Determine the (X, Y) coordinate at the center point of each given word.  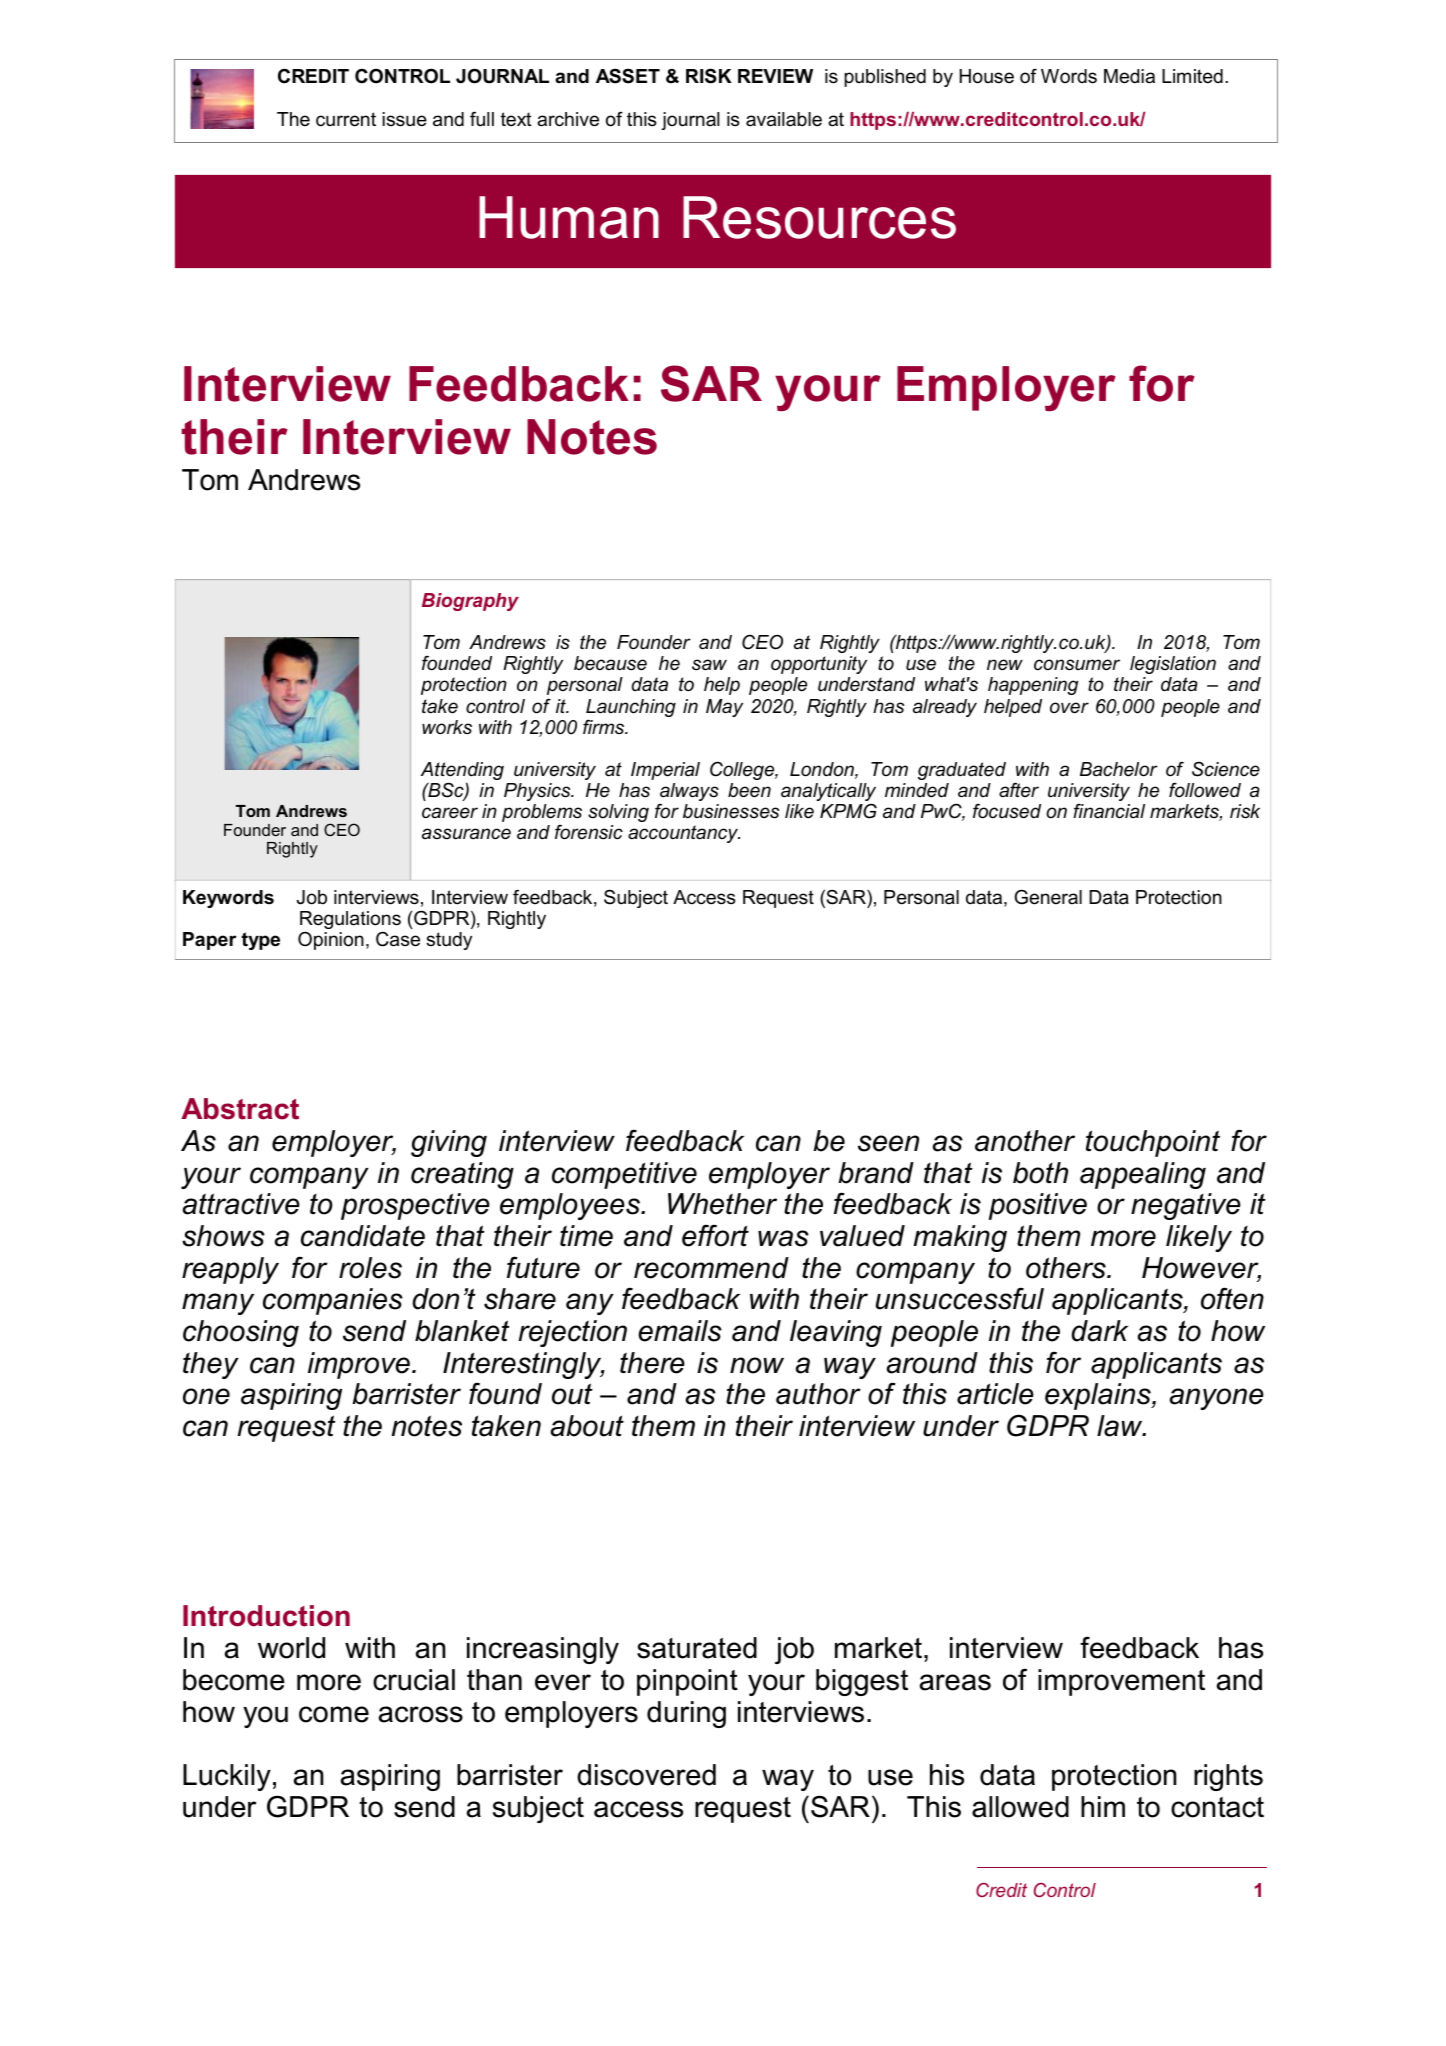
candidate (363, 1236)
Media (1129, 76)
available (784, 119)
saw (709, 665)
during (686, 1714)
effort (715, 1235)
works (447, 727)
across (421, 1714)
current (346, 119)
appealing (1143, 1175)
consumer (1077, 665)
